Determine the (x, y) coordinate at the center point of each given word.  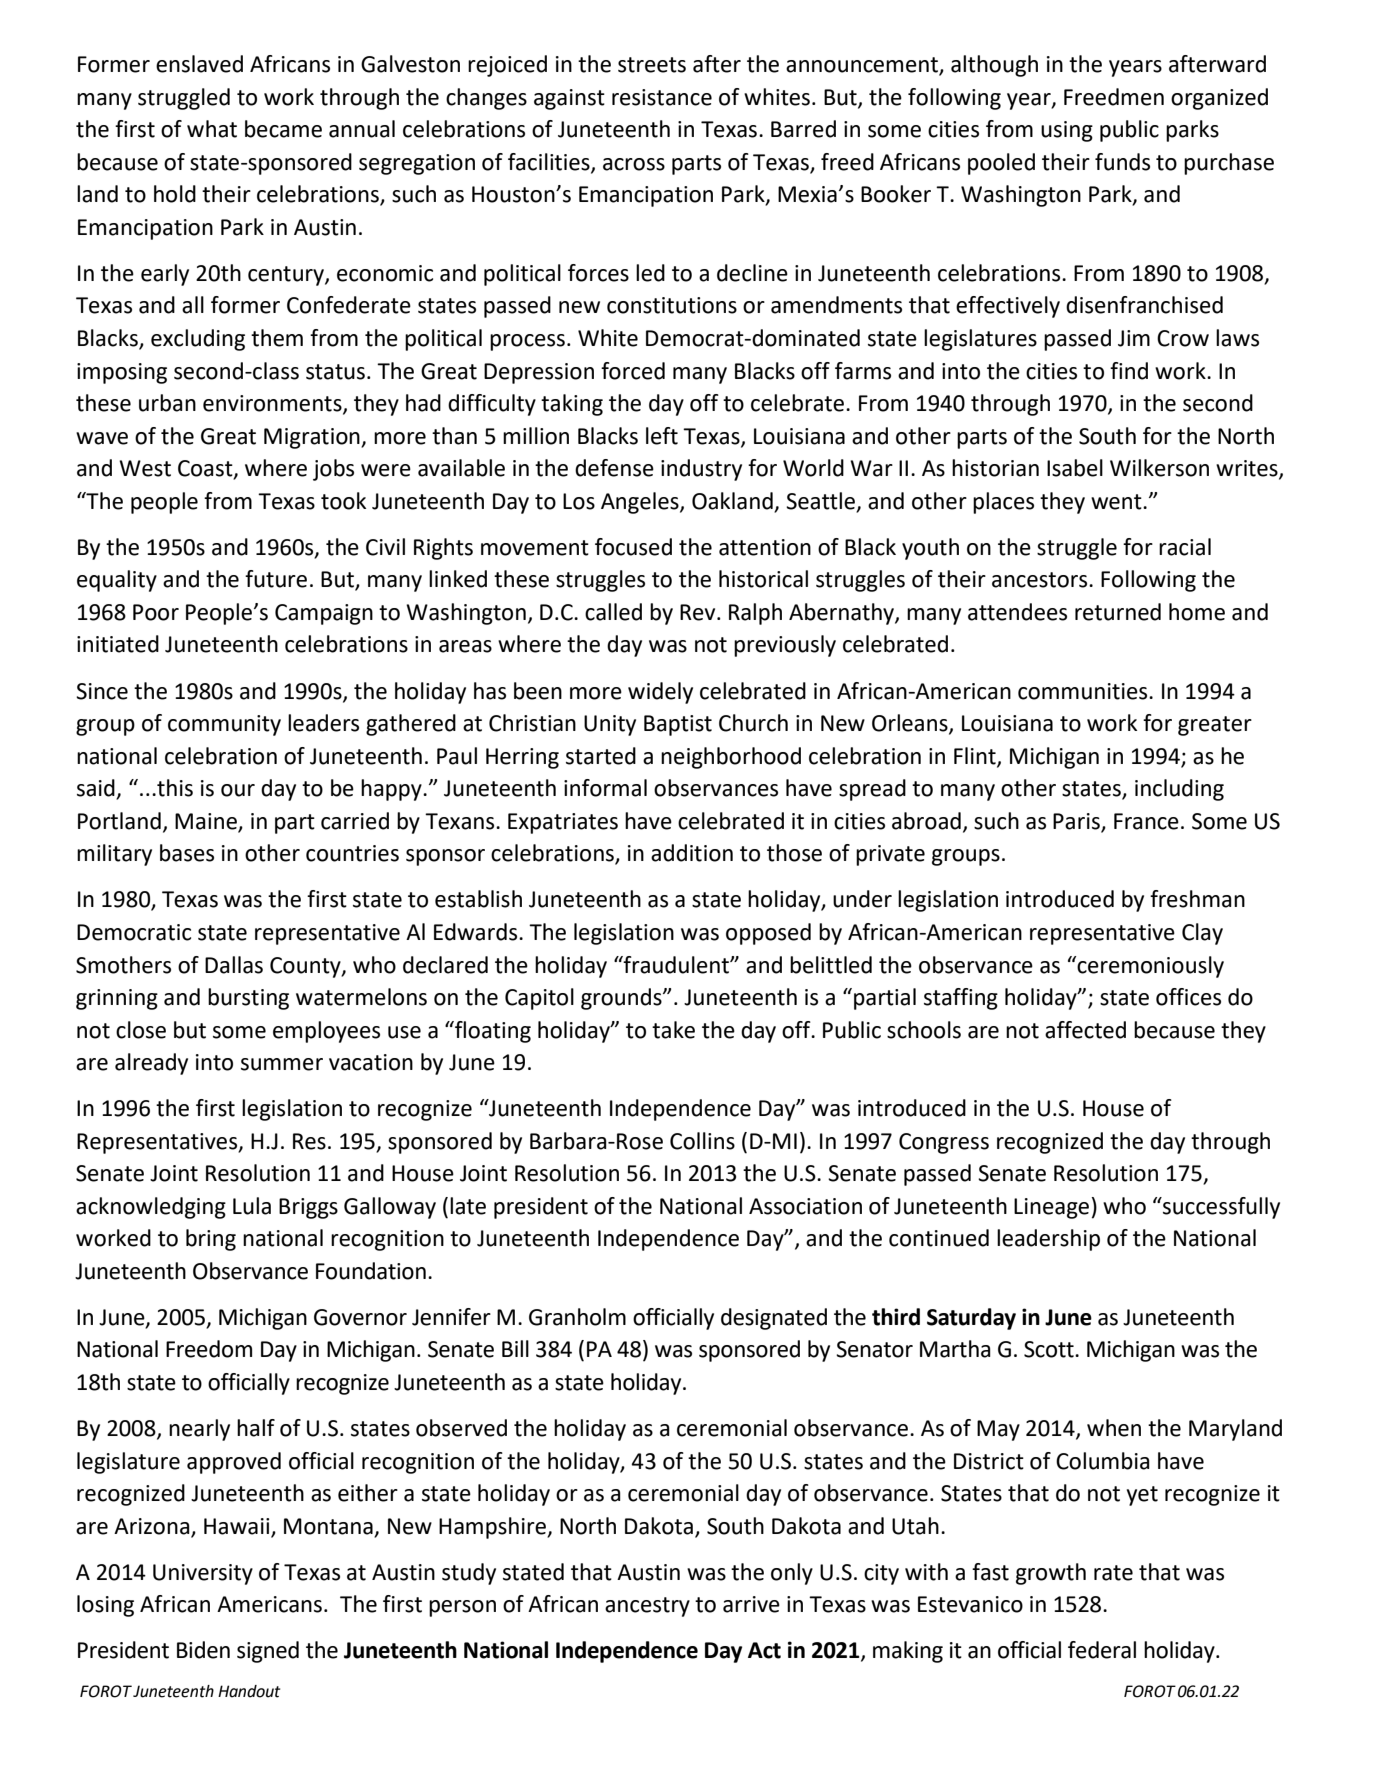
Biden (203, 1650)
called (613, 612)
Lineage (1051, 1208)
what (212, 129)
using (1067, 131)
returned (1118, 612)
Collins (702, 1141)
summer (282, 1064)
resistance (662, 97)
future (276, 579)
